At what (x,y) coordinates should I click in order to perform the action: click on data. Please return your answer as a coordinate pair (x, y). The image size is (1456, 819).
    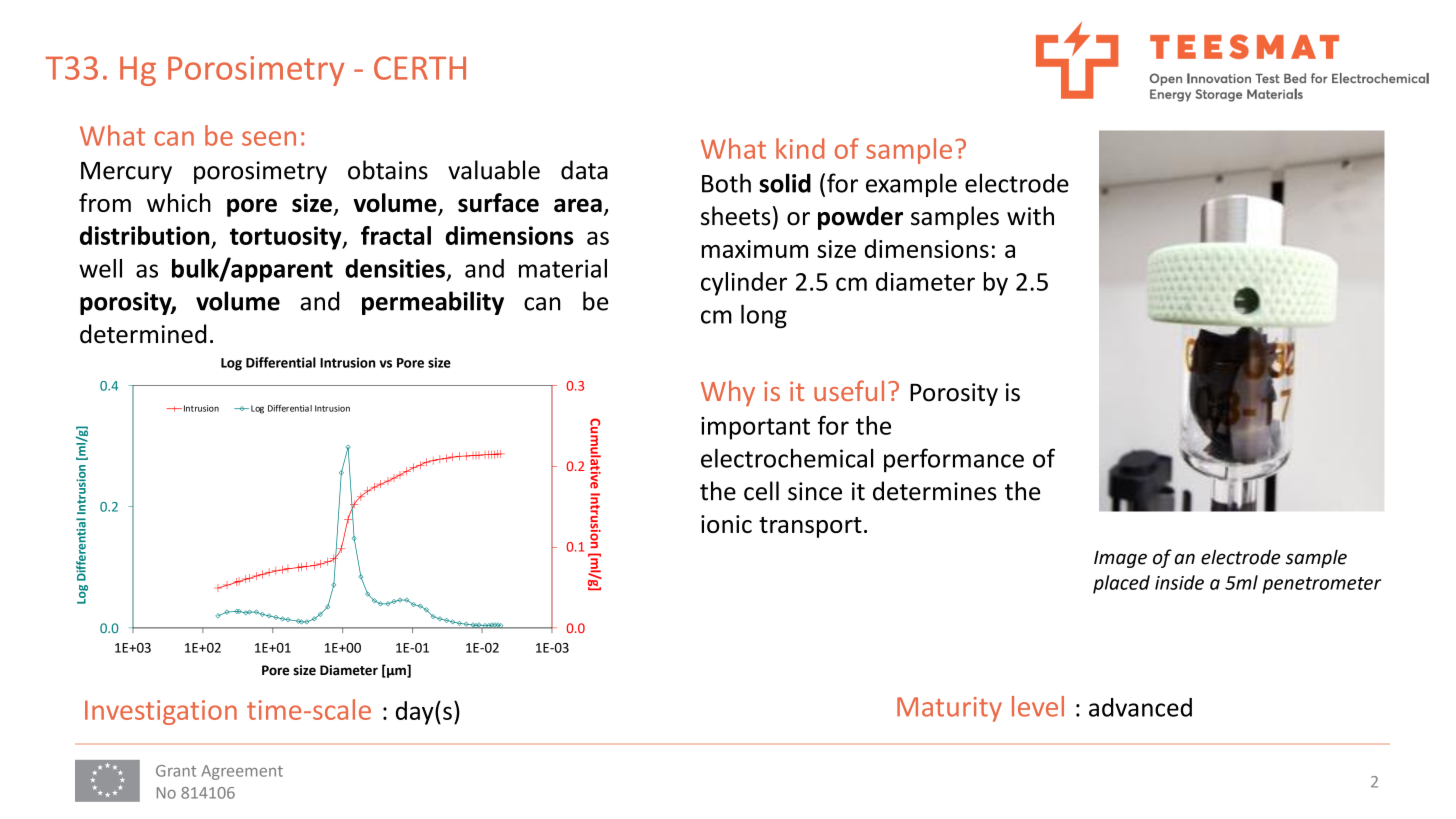
    Looking at the image, I should click on (584, 170).
